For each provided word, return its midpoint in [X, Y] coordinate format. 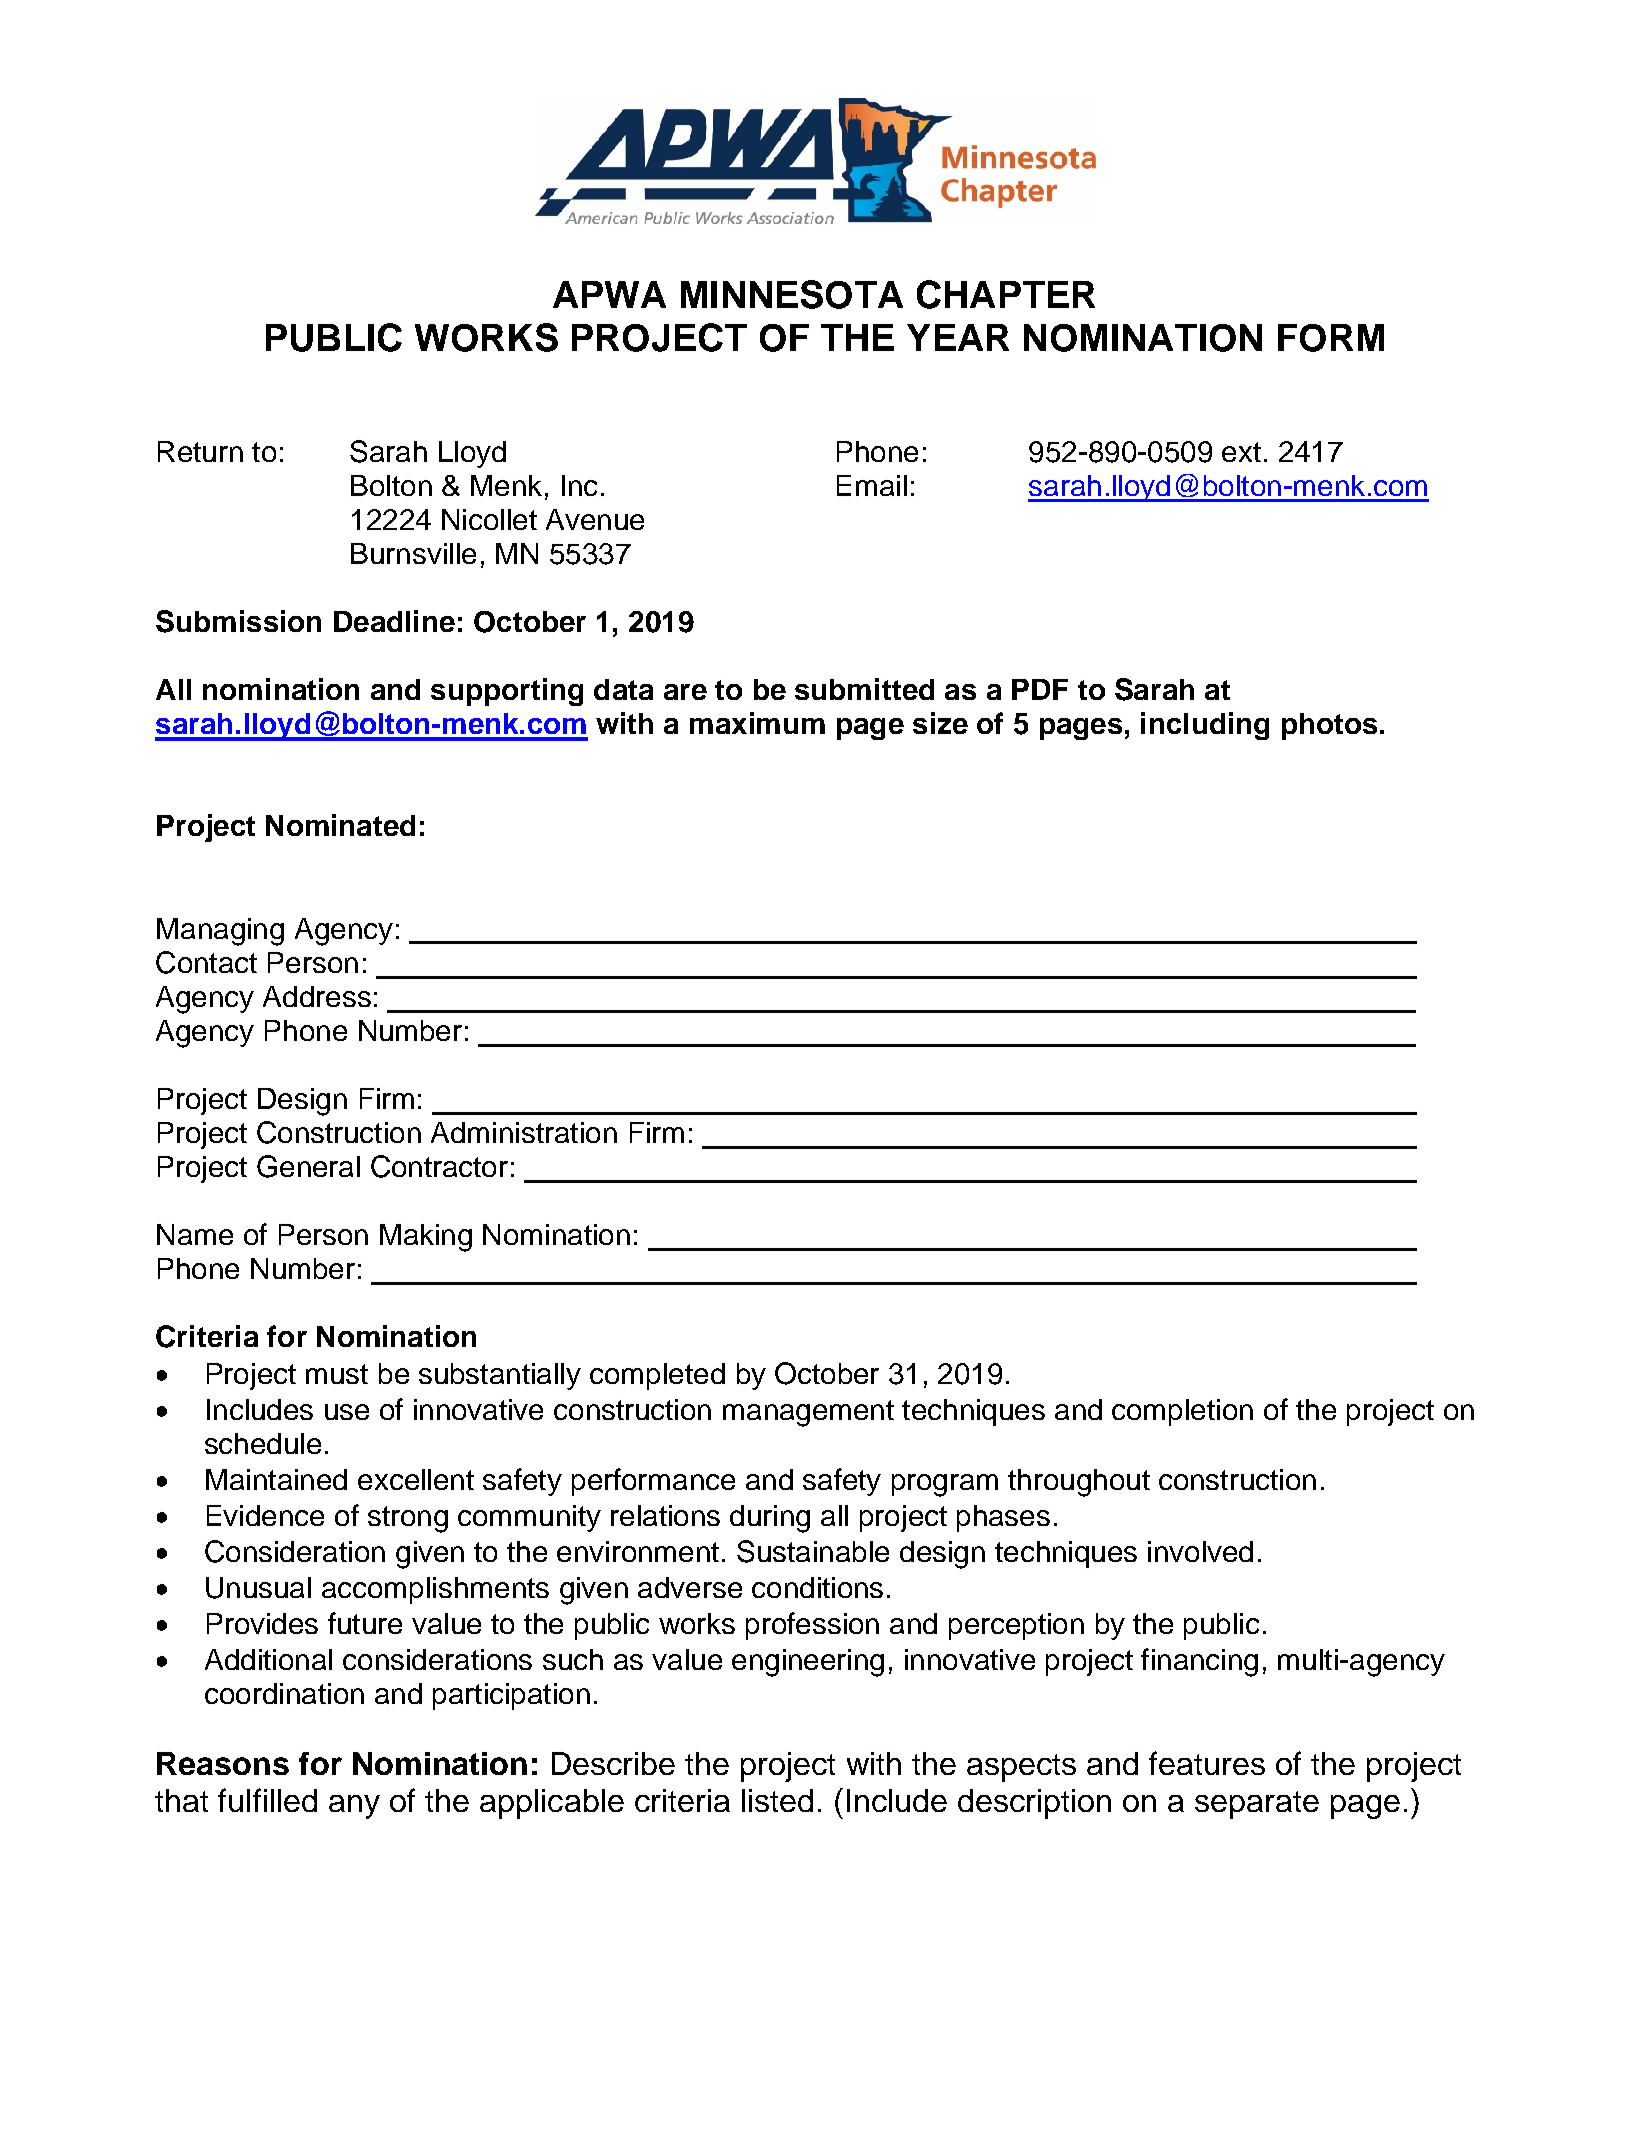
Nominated [340, 825]
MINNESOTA [792, 294]
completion [1182, 1412]
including [1205, 726]
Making [426, 1238]
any [354, 1807]
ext [1241, 452]
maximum [757, 723]
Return [200, 451]
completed [657, 1376]
